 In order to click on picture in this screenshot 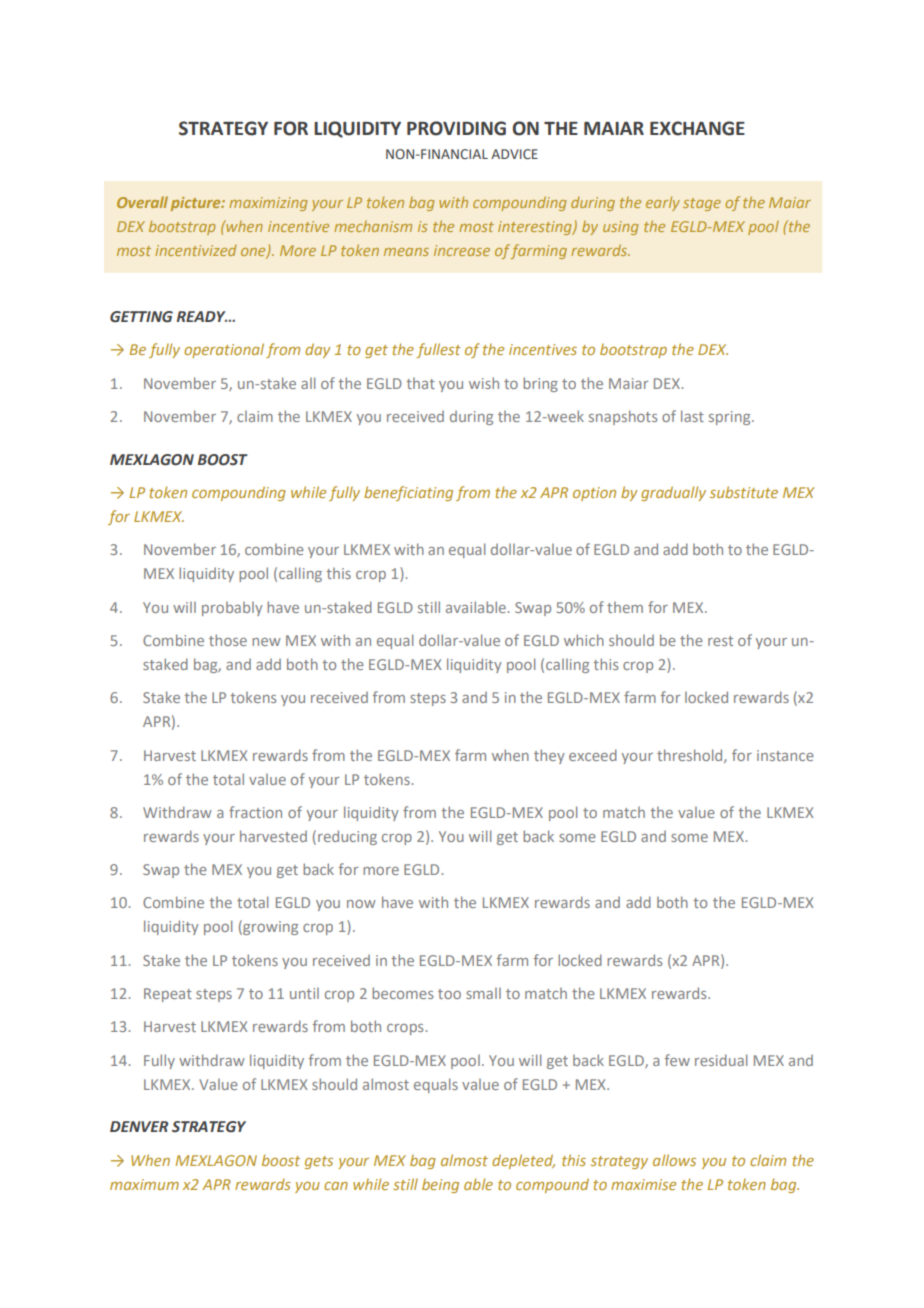, I will do `click(197, 204)`.
